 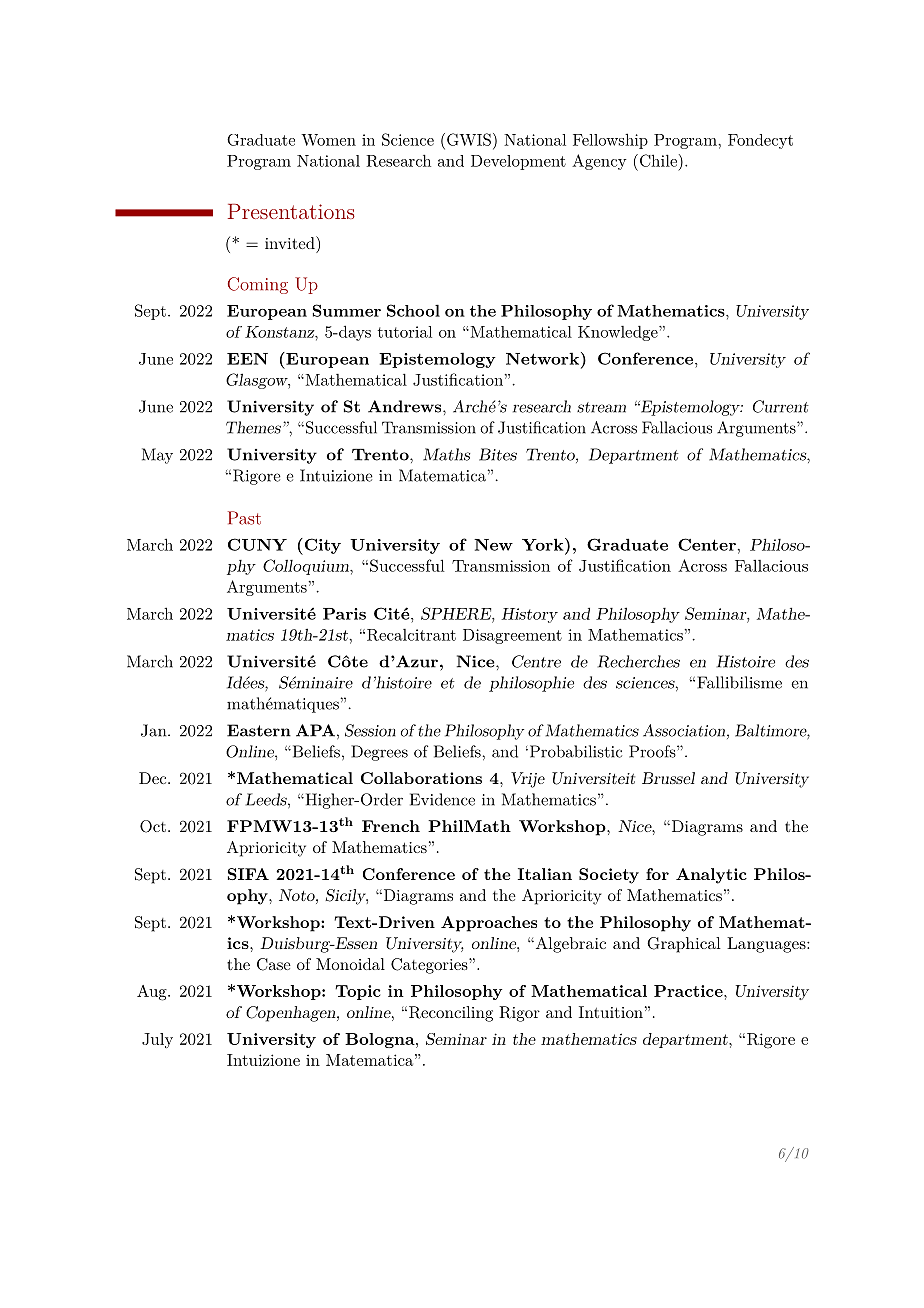 I want to click on Chile, so click(x=657, y=160).
